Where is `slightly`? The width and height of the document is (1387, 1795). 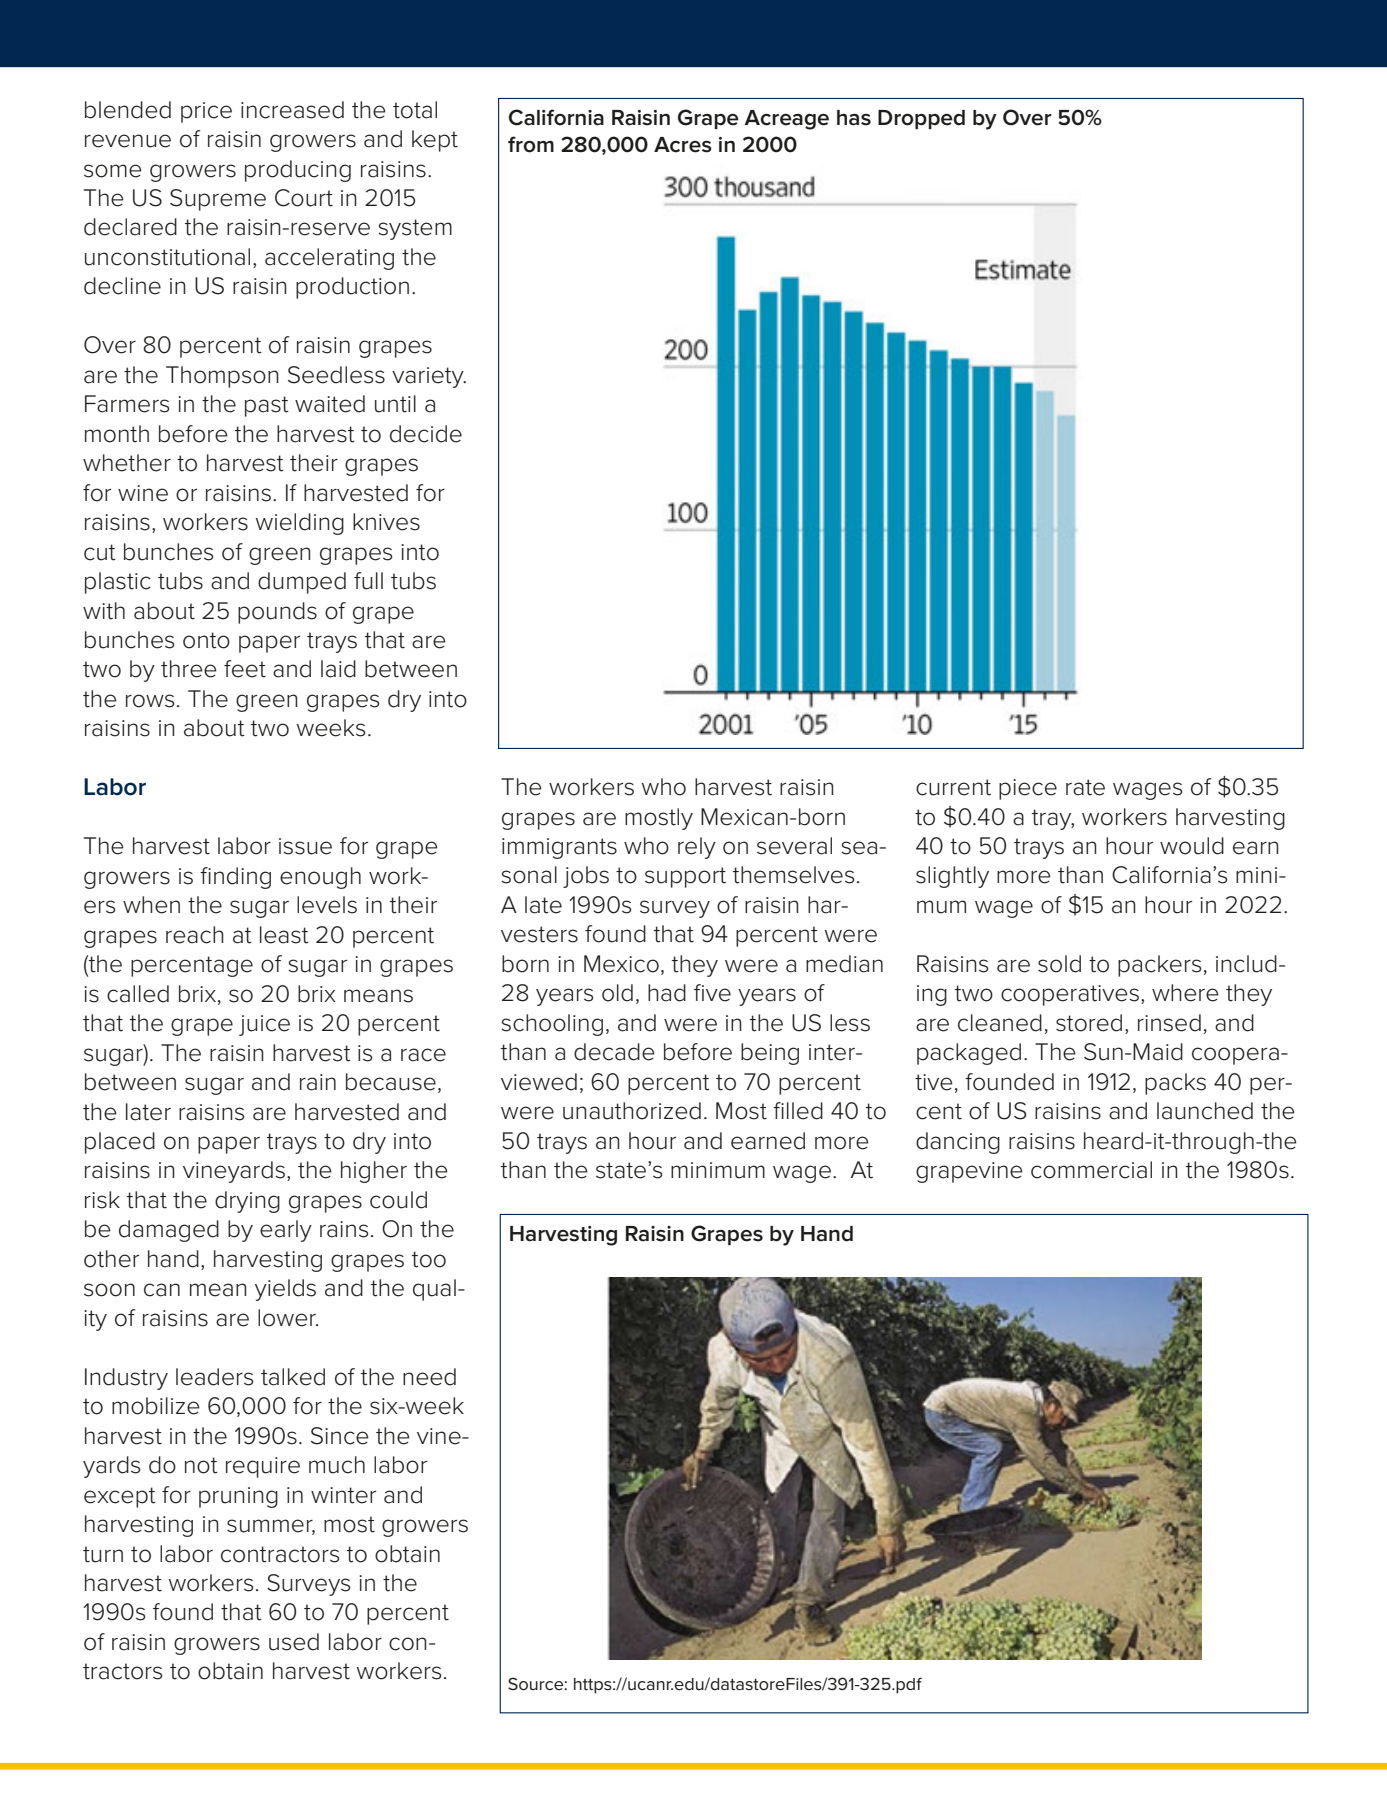 slightly is located at coordinates (952, 877).
